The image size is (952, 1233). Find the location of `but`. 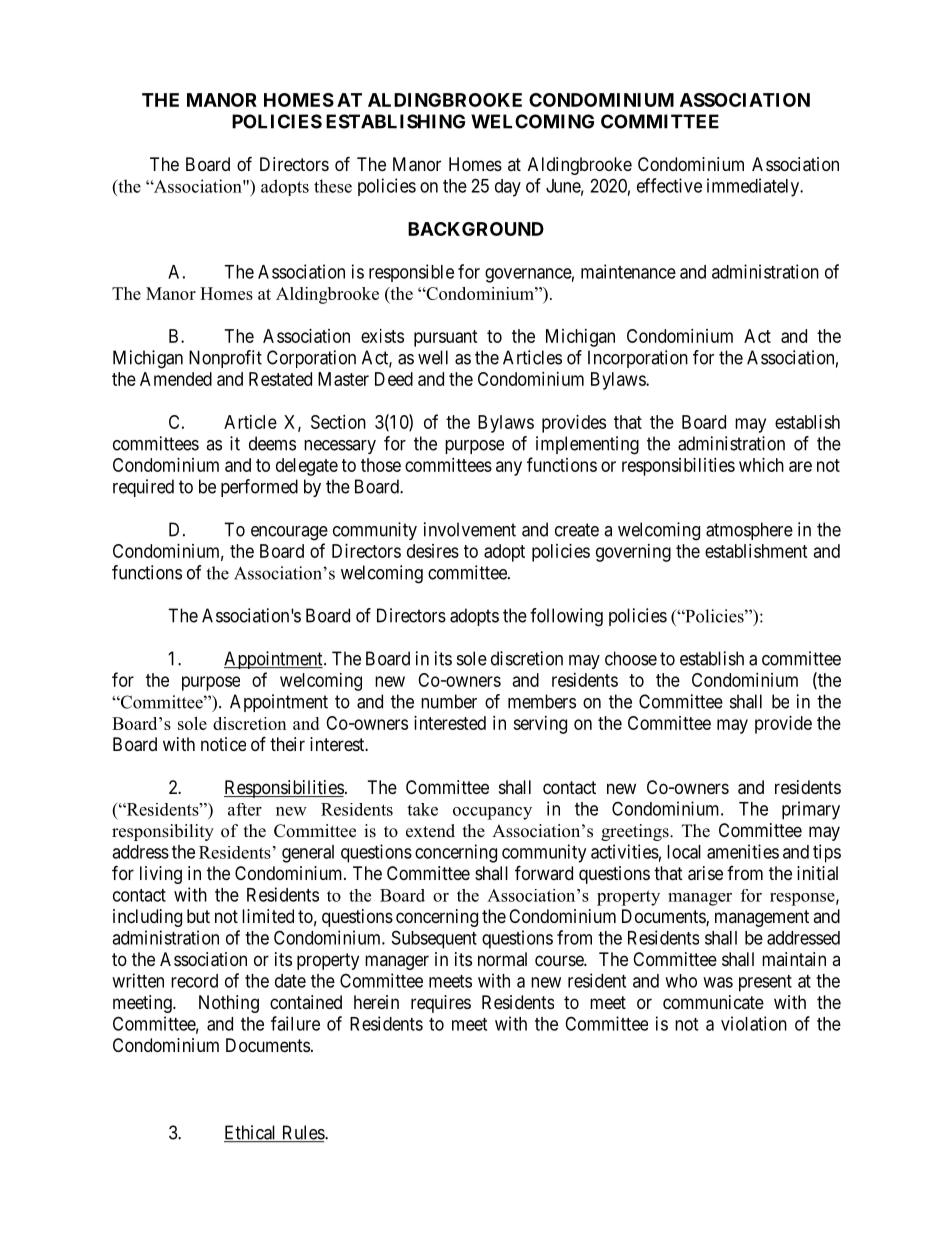

but is located at coordinates (198, 916).
